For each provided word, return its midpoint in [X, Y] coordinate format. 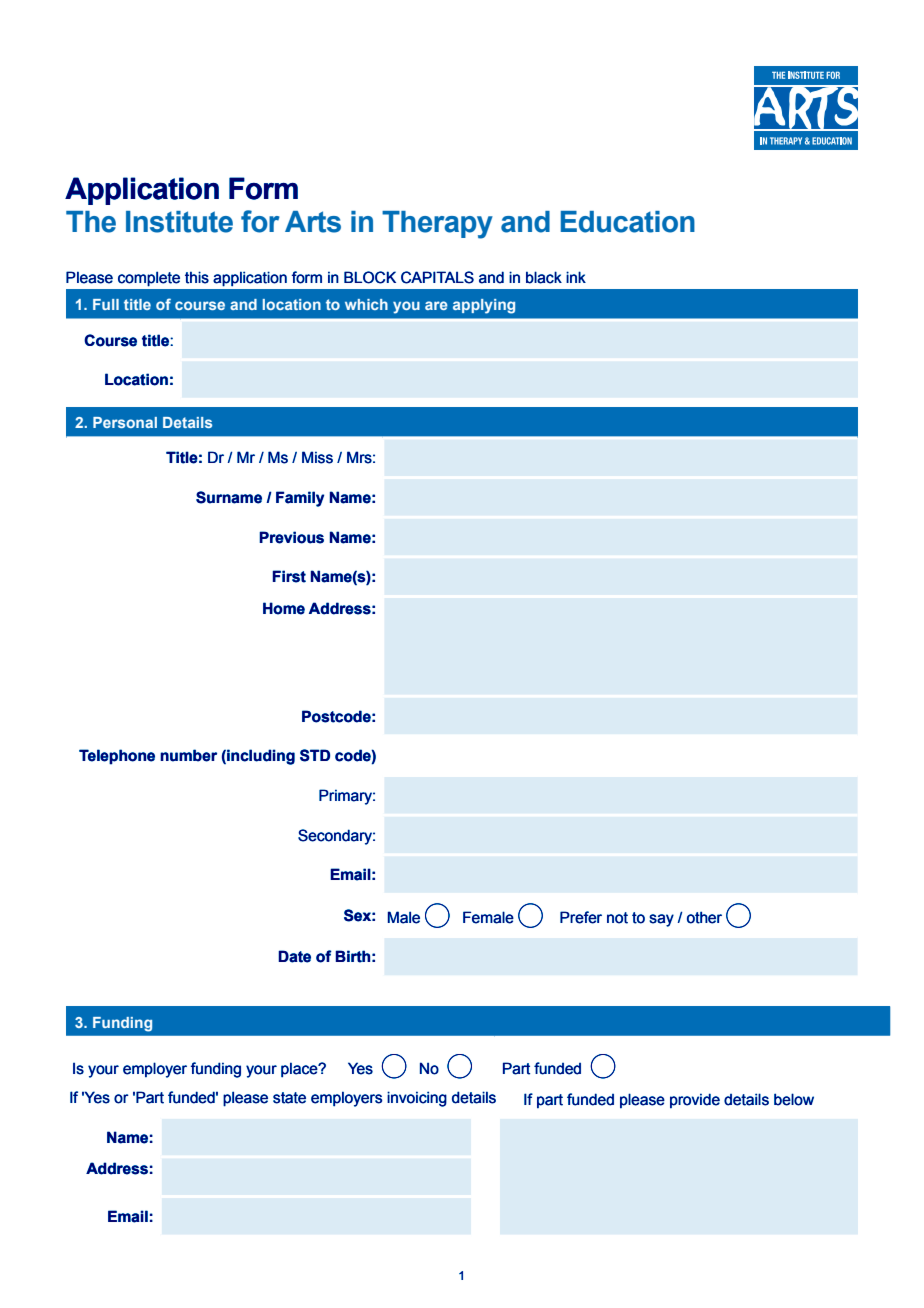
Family [300, 499]
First [289, 576]
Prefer [581, 917]
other [704, 917]
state [289, 1098]
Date [294, 956]
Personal [125, 422]
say [661, 920]
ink [576, 277]
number [188, 755]
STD [315, 755]
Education [628, 222]
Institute [179, 222]
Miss [317, 457]
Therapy [437, 225]
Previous [291, 537]
